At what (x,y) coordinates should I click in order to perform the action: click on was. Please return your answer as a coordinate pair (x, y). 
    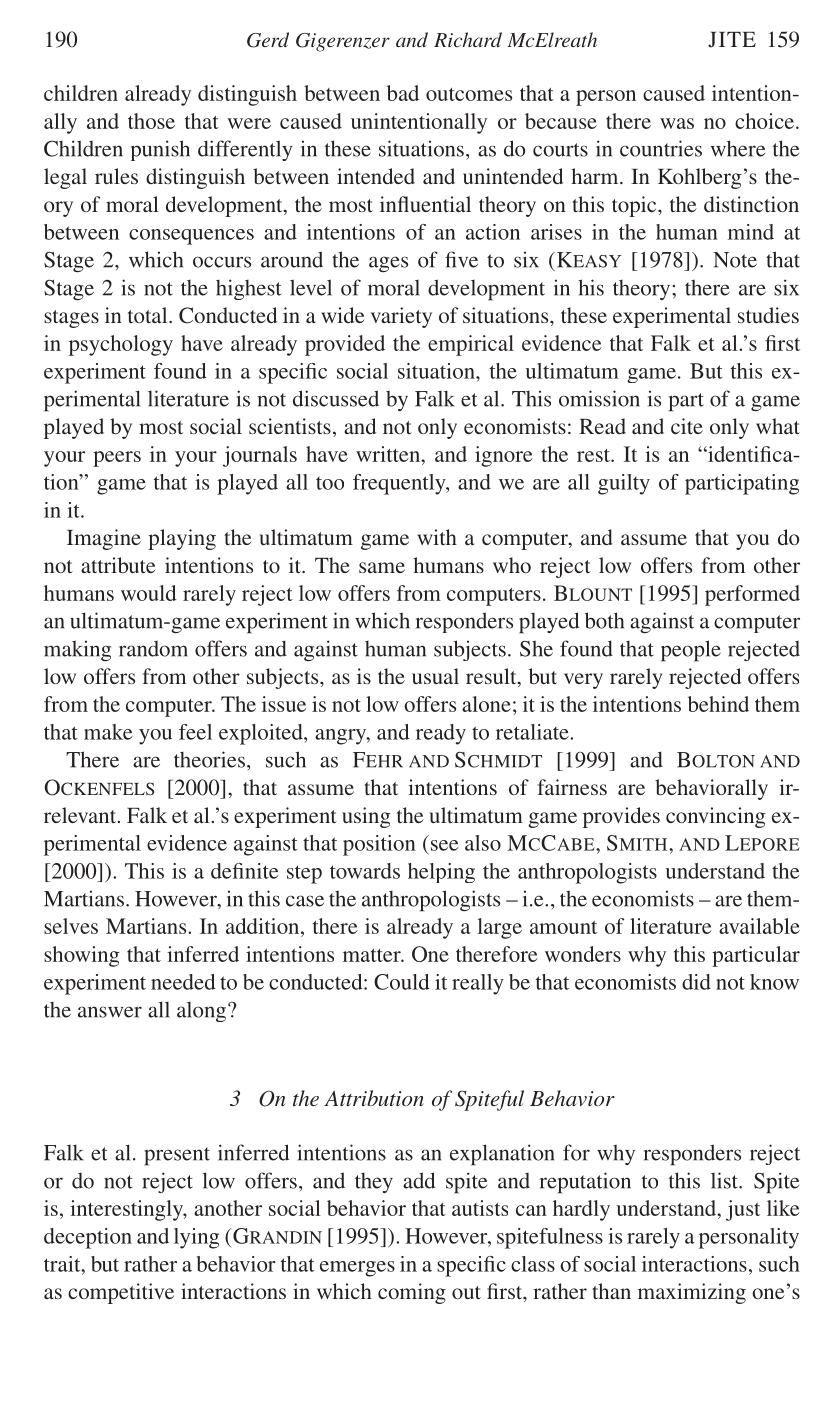
    Looking at the image, I should click on (677, 123).
